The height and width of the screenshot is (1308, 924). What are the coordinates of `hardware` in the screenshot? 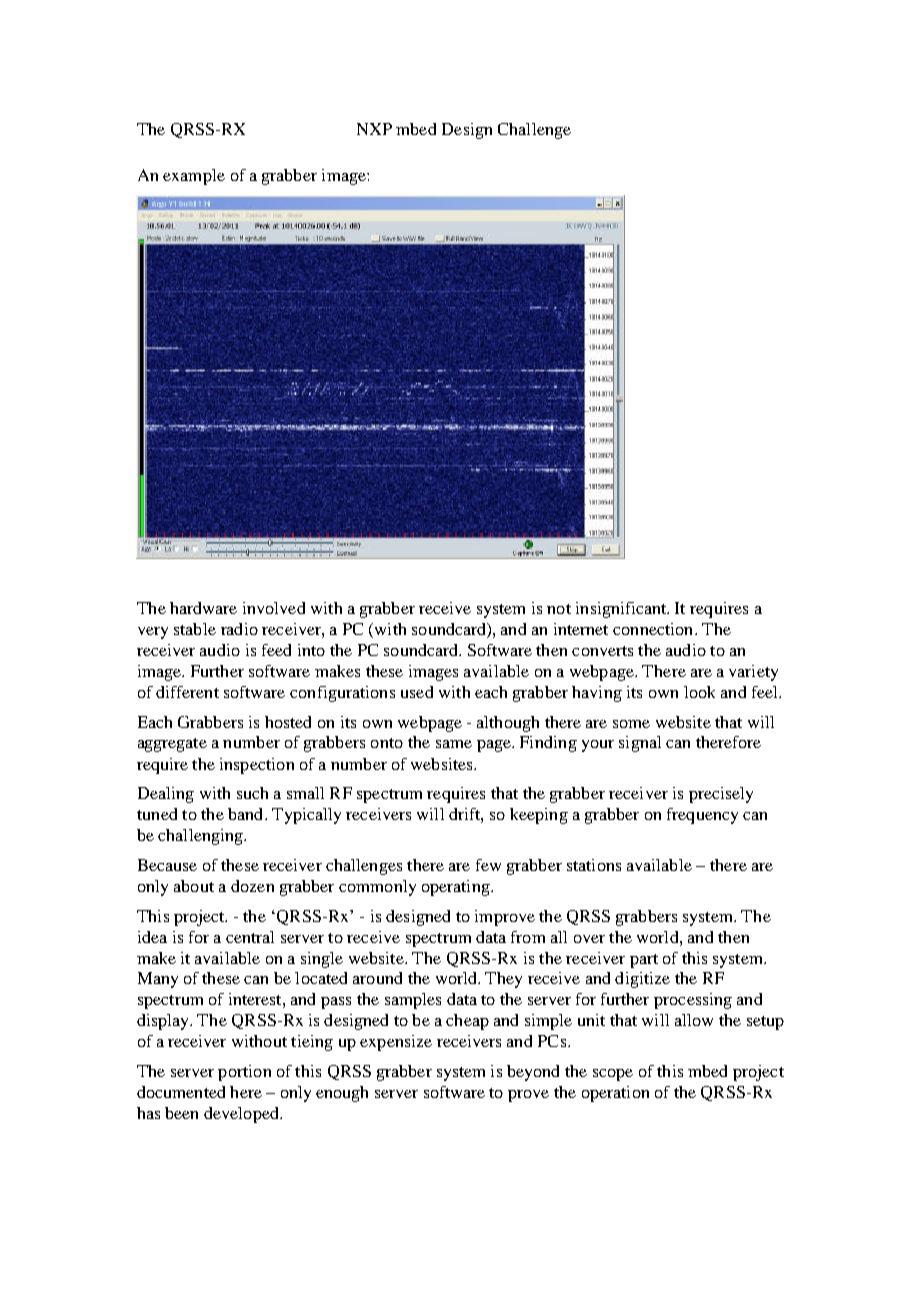 It's located at (203, 608).
